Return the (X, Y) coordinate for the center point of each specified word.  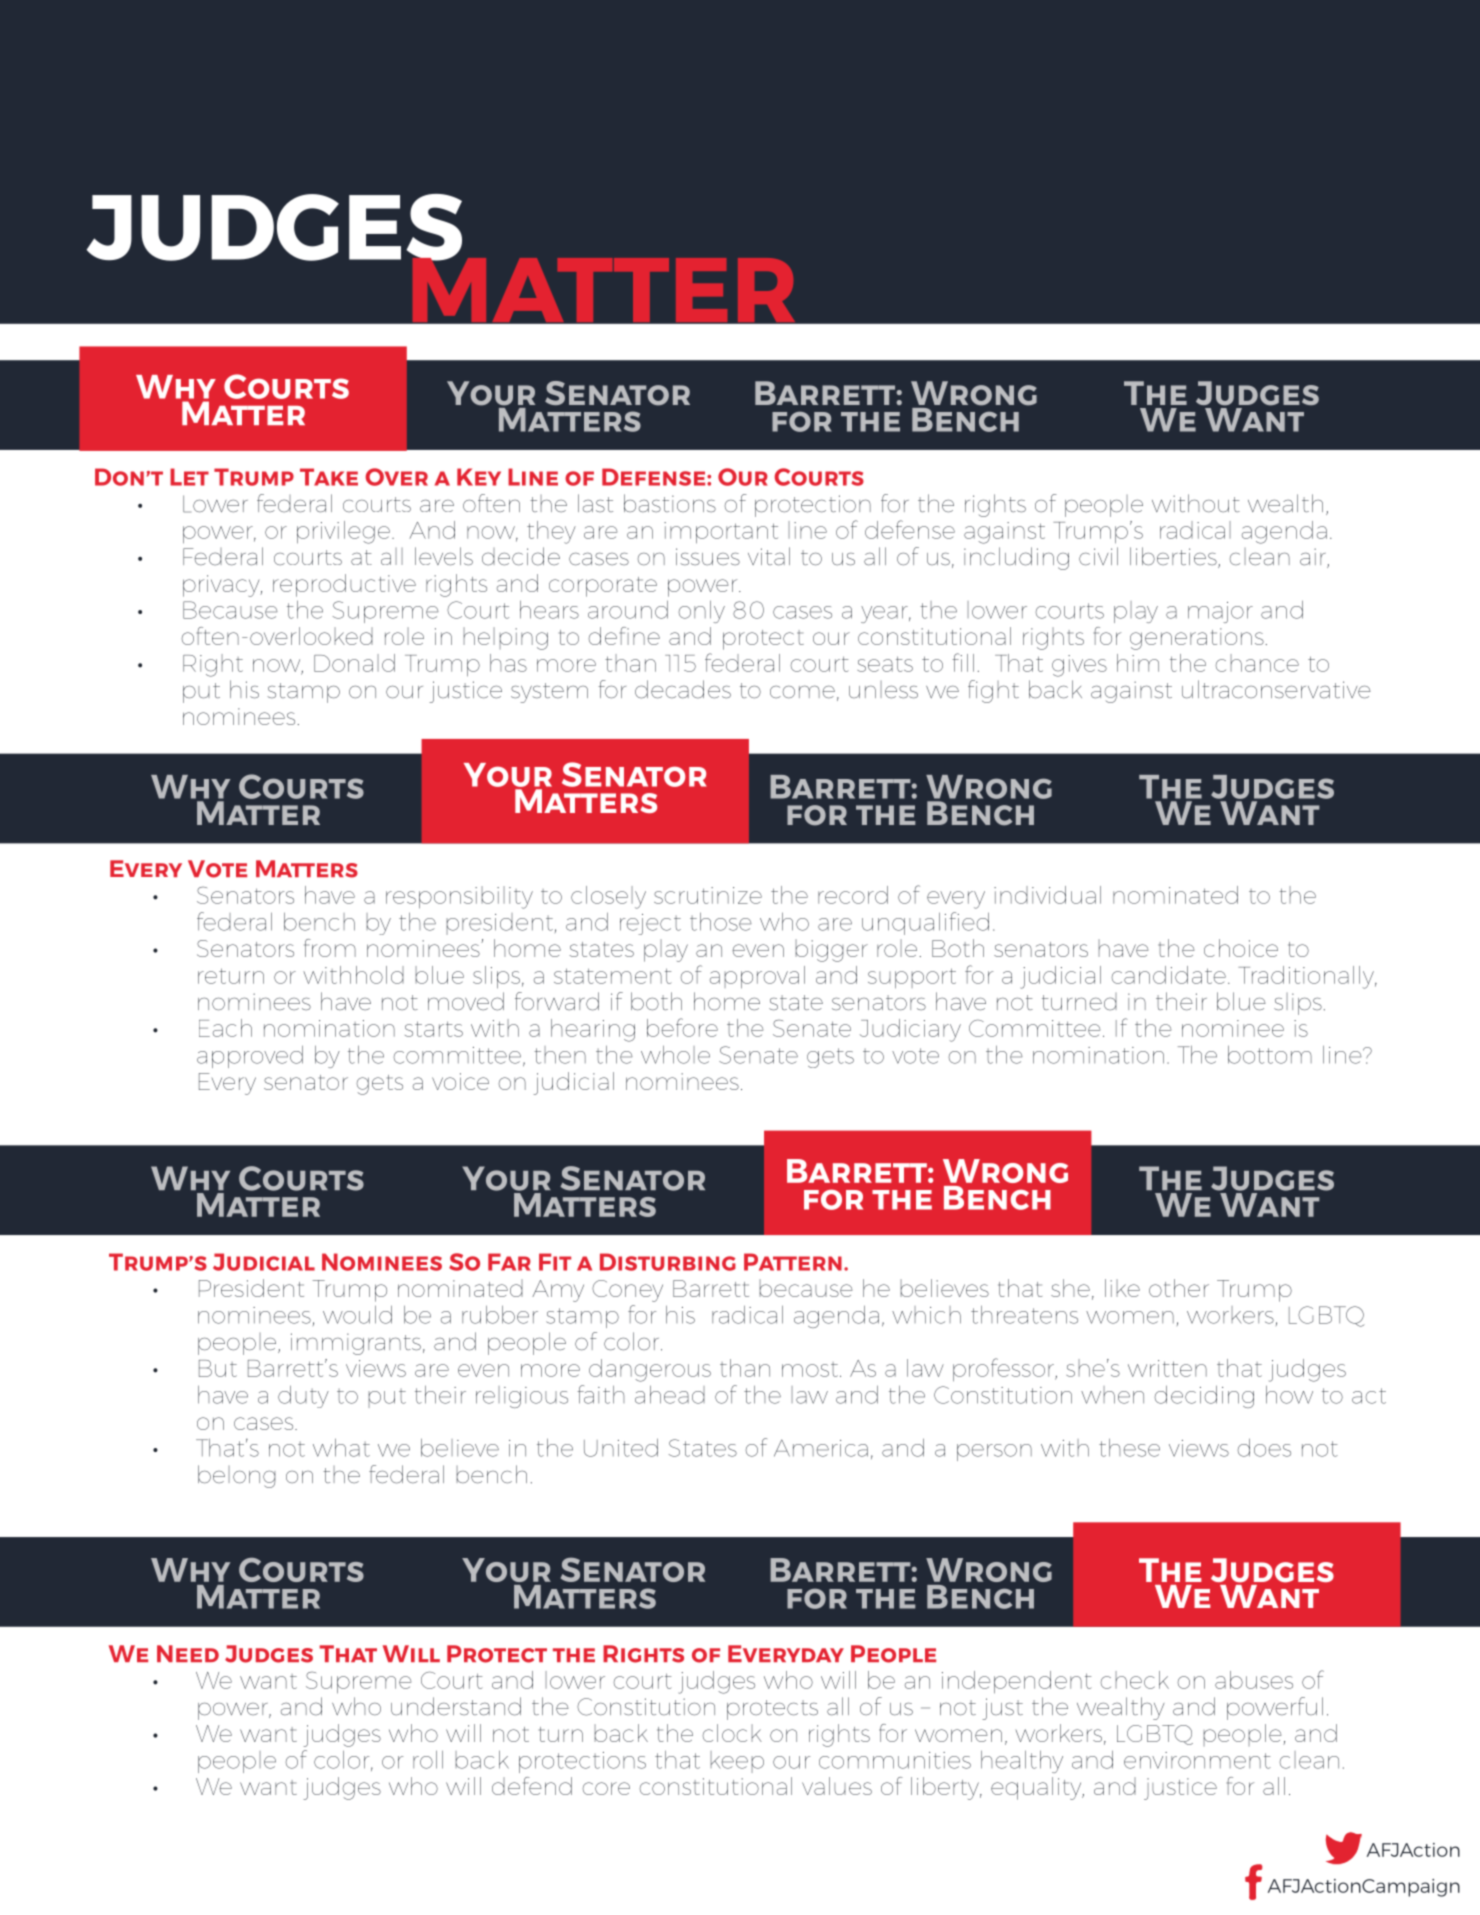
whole (675, 1055)
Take (329, 477)
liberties (1174, 557)
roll (428, 1760)
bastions (670, 503)
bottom (1270, 1055)
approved (250, 1057)
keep (737, 1762)
